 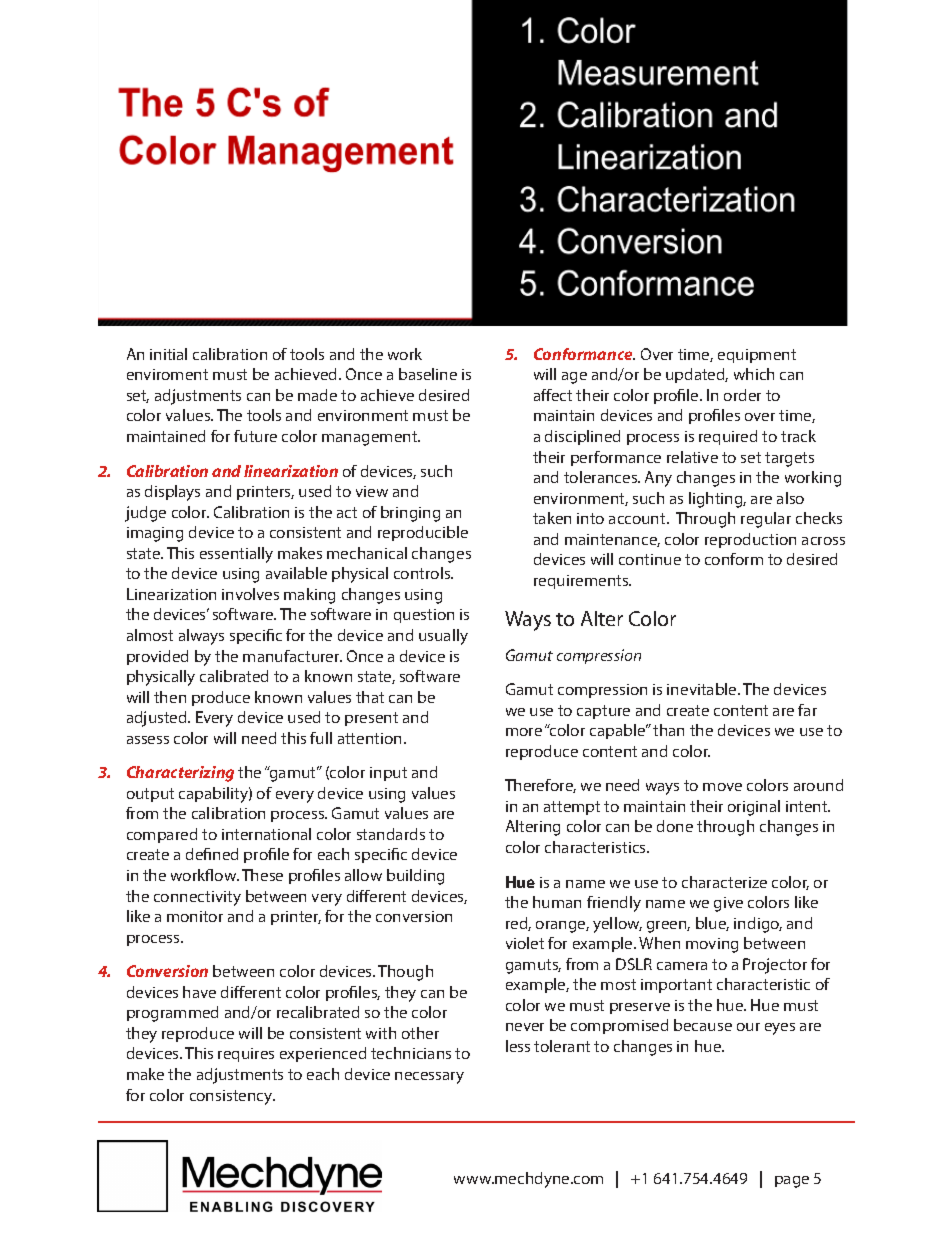 What do you see at coordinates (792, 1182) in the document?
I see `page` at bounding box center [792, 1182].
